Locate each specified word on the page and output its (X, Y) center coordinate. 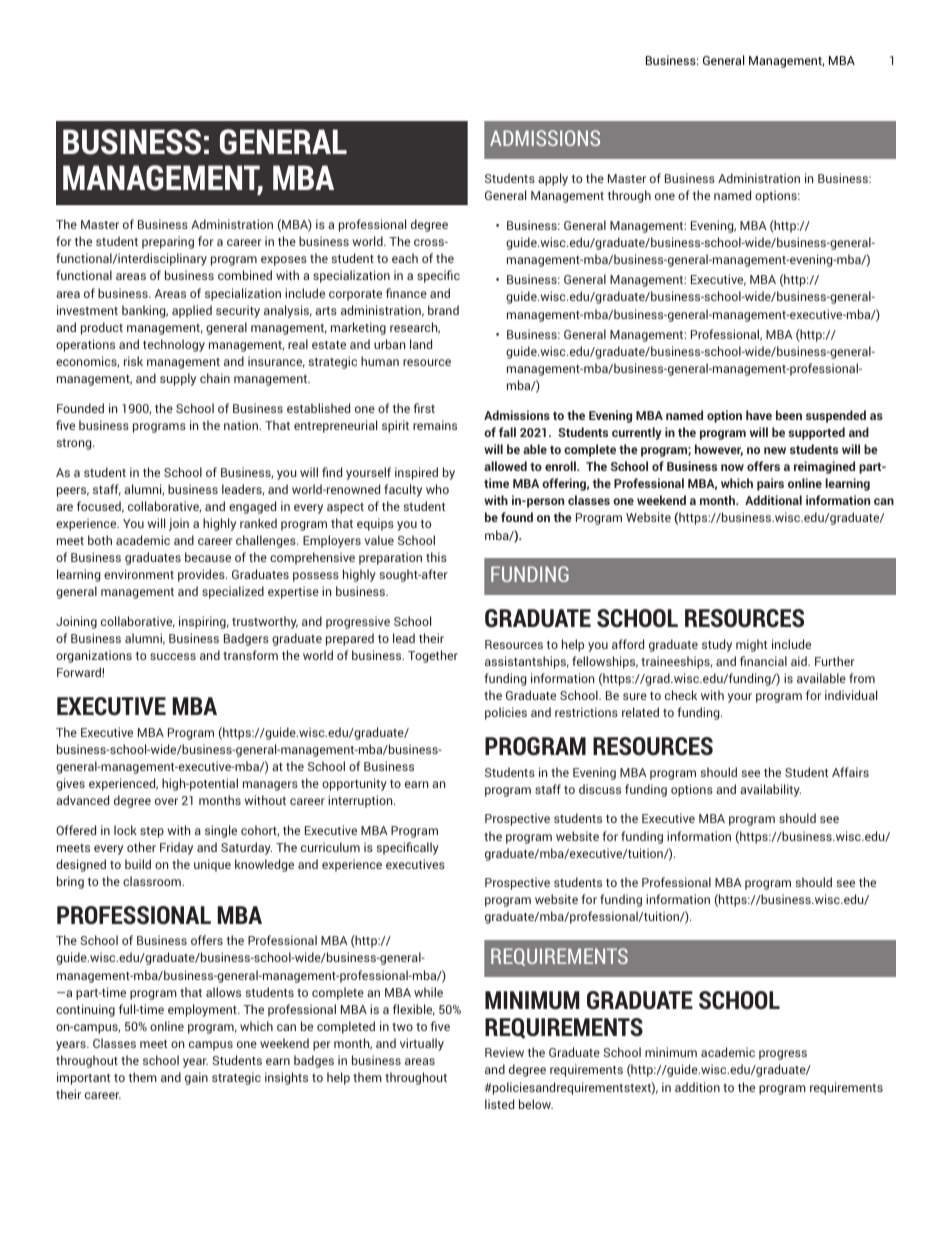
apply (553, 179)
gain (196, 1078)
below (536, 1104)
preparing (168, 242)
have (759, 415)
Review (504, 1052)
